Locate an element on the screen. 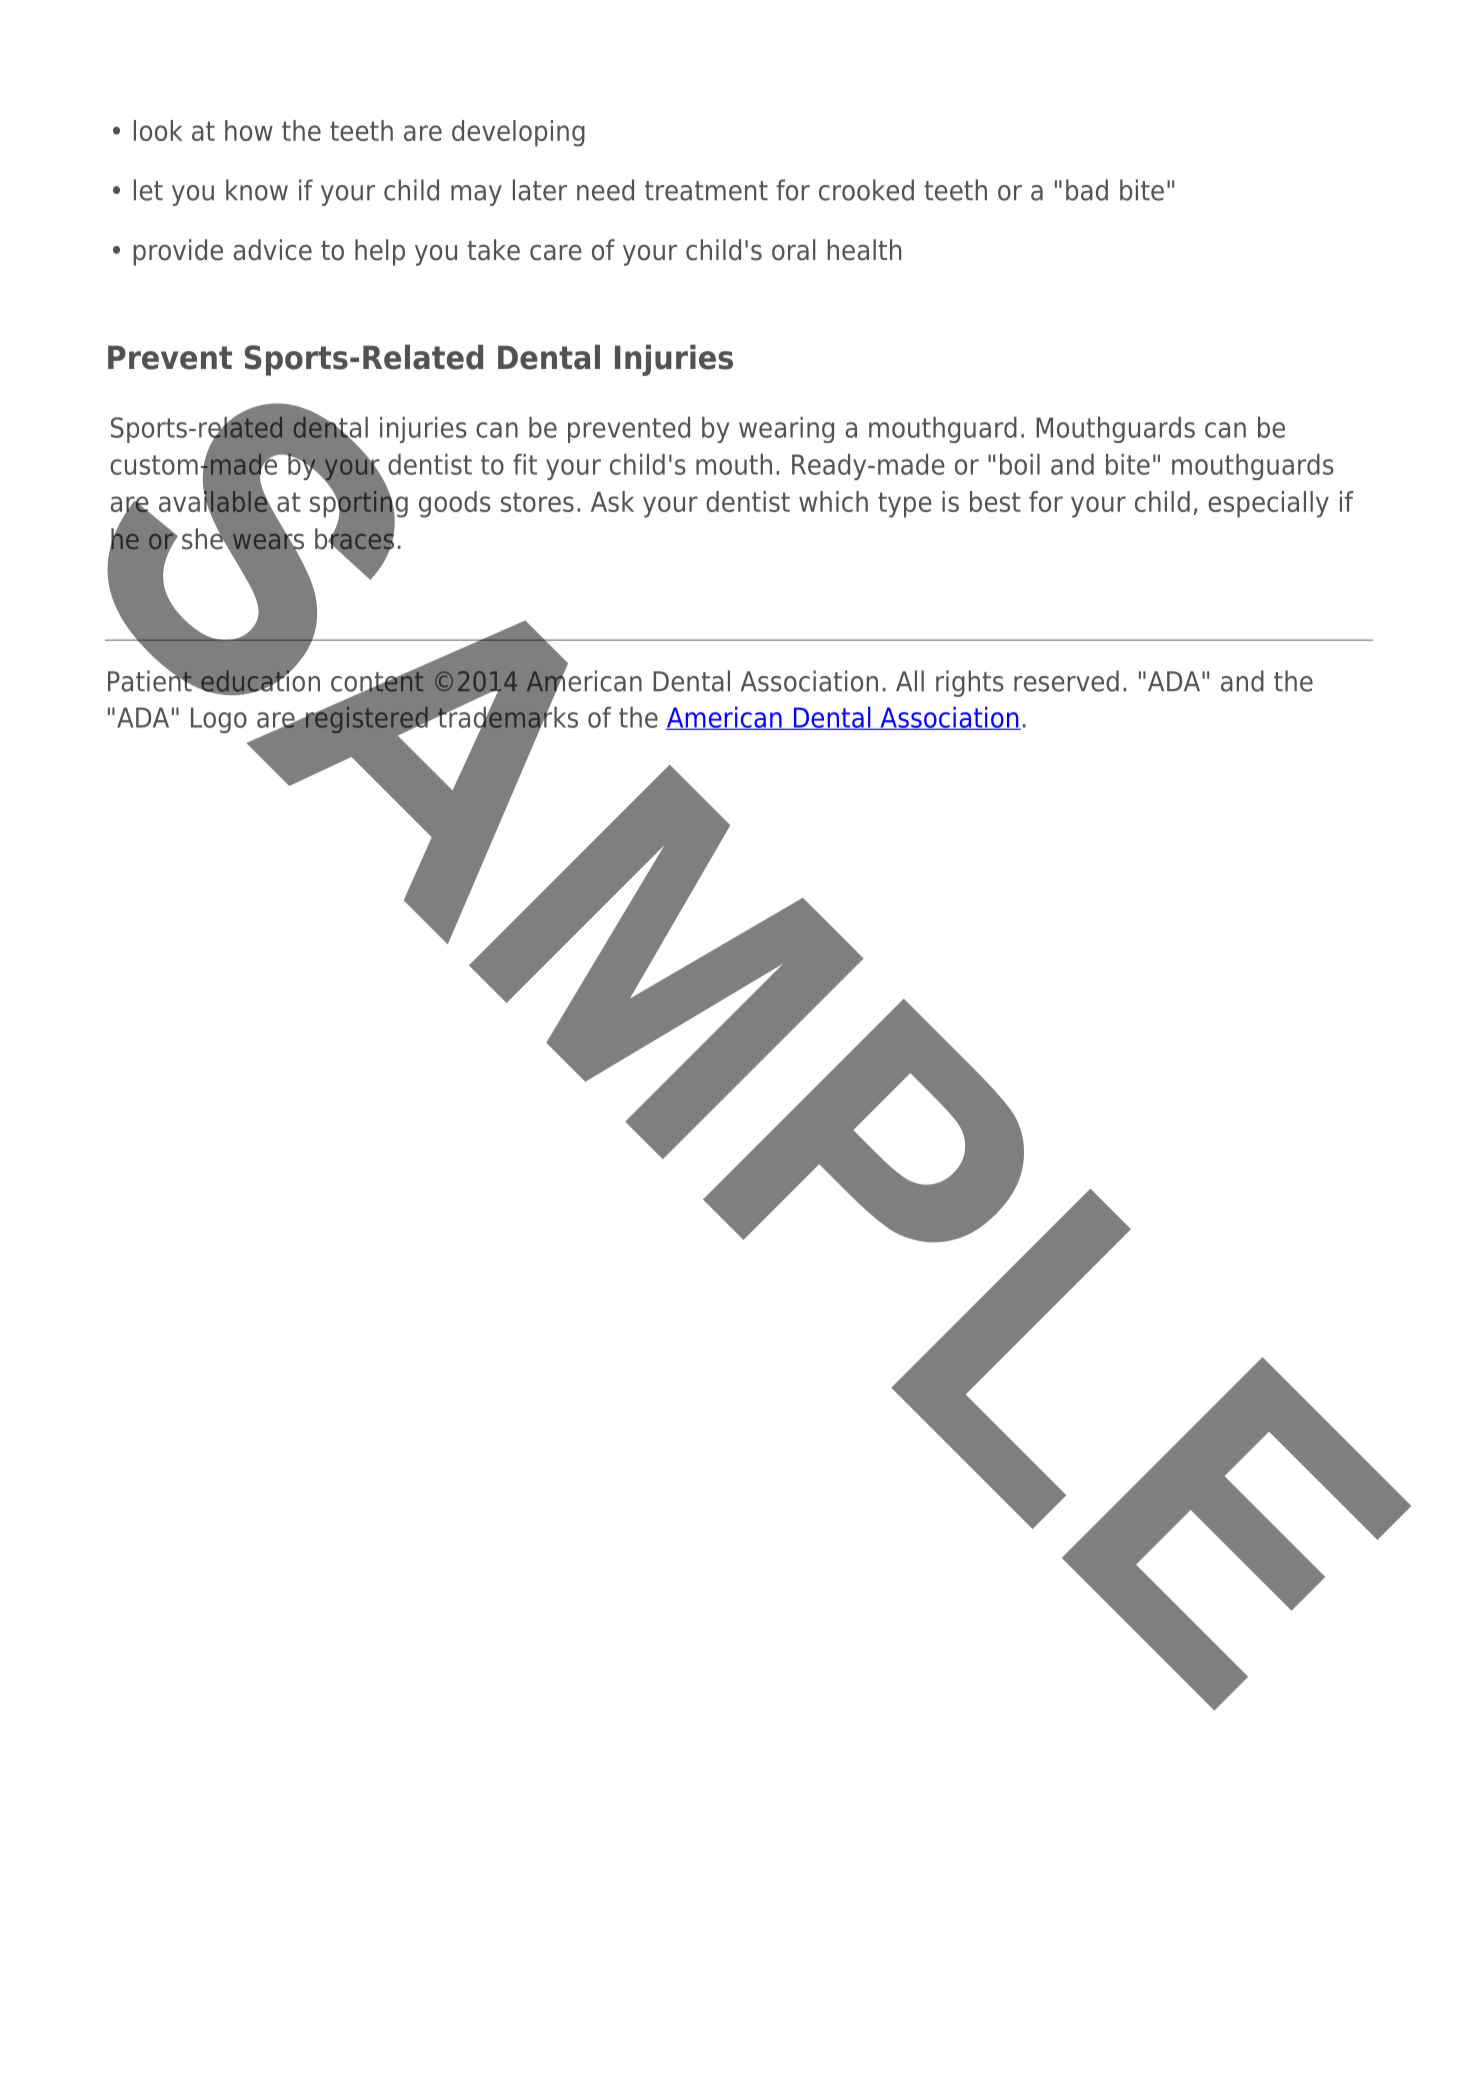  goods is located at coordinates (455, 504).
